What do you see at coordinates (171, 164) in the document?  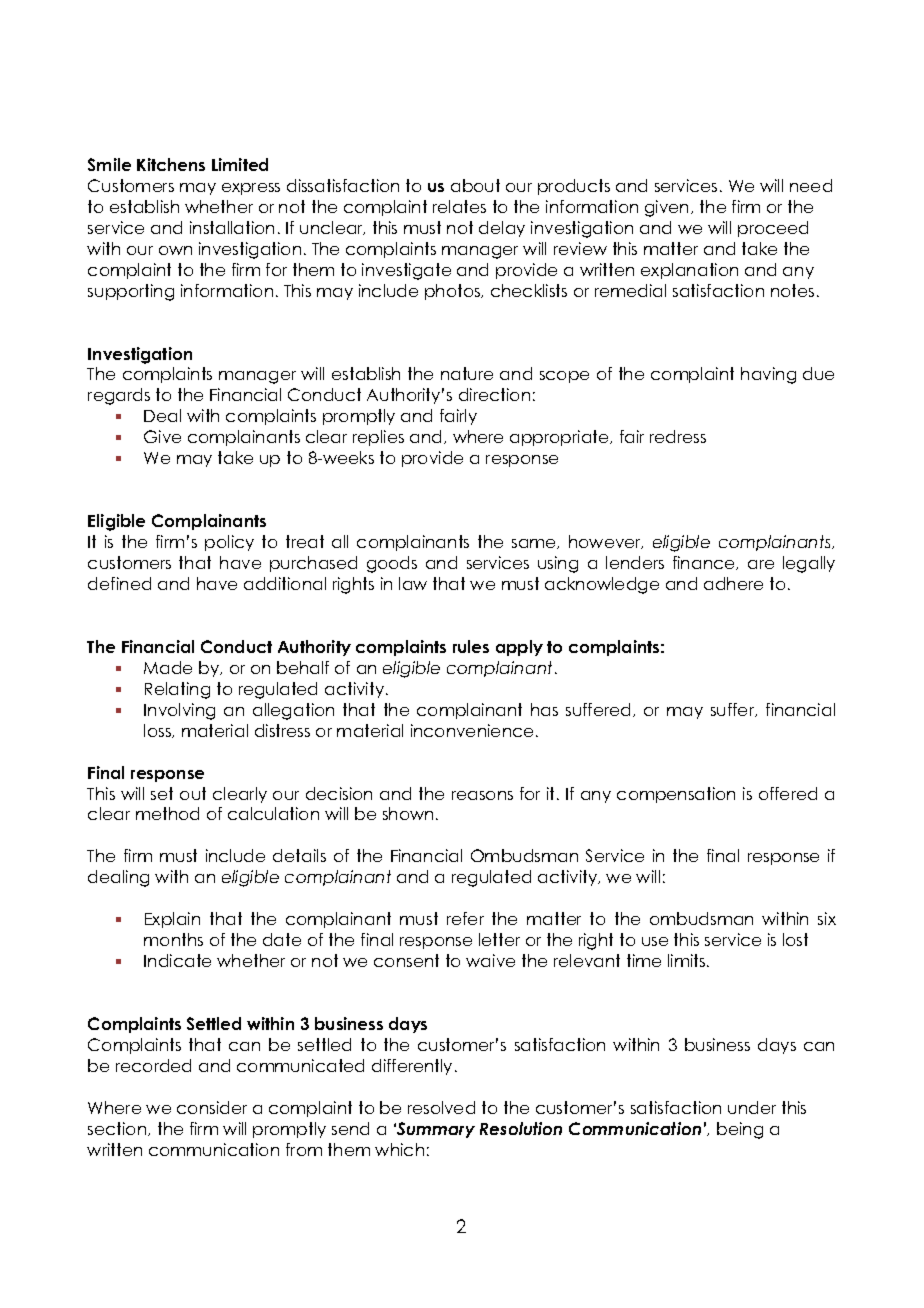 I see `Kitchens` at bounding box center [171, 164].
